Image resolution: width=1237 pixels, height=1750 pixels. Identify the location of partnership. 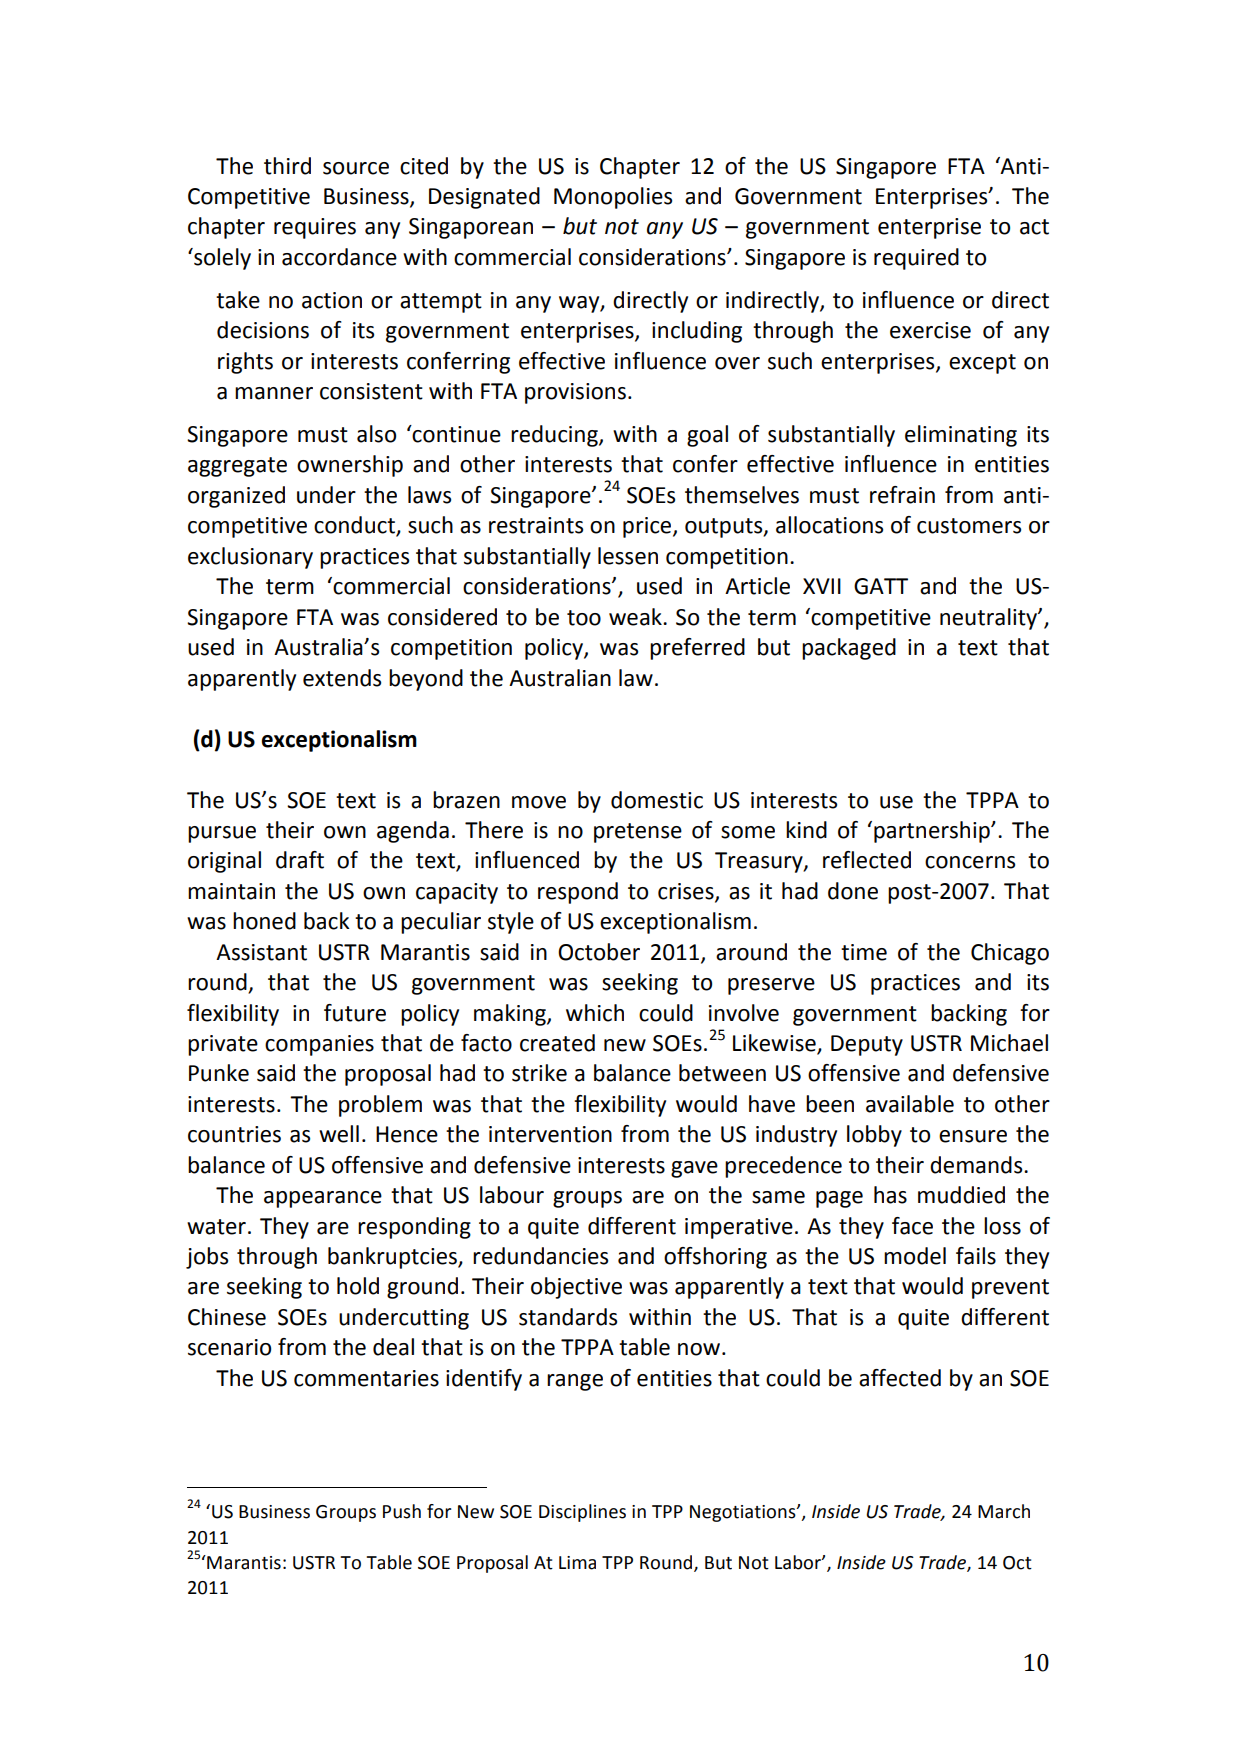
(933, 832).
